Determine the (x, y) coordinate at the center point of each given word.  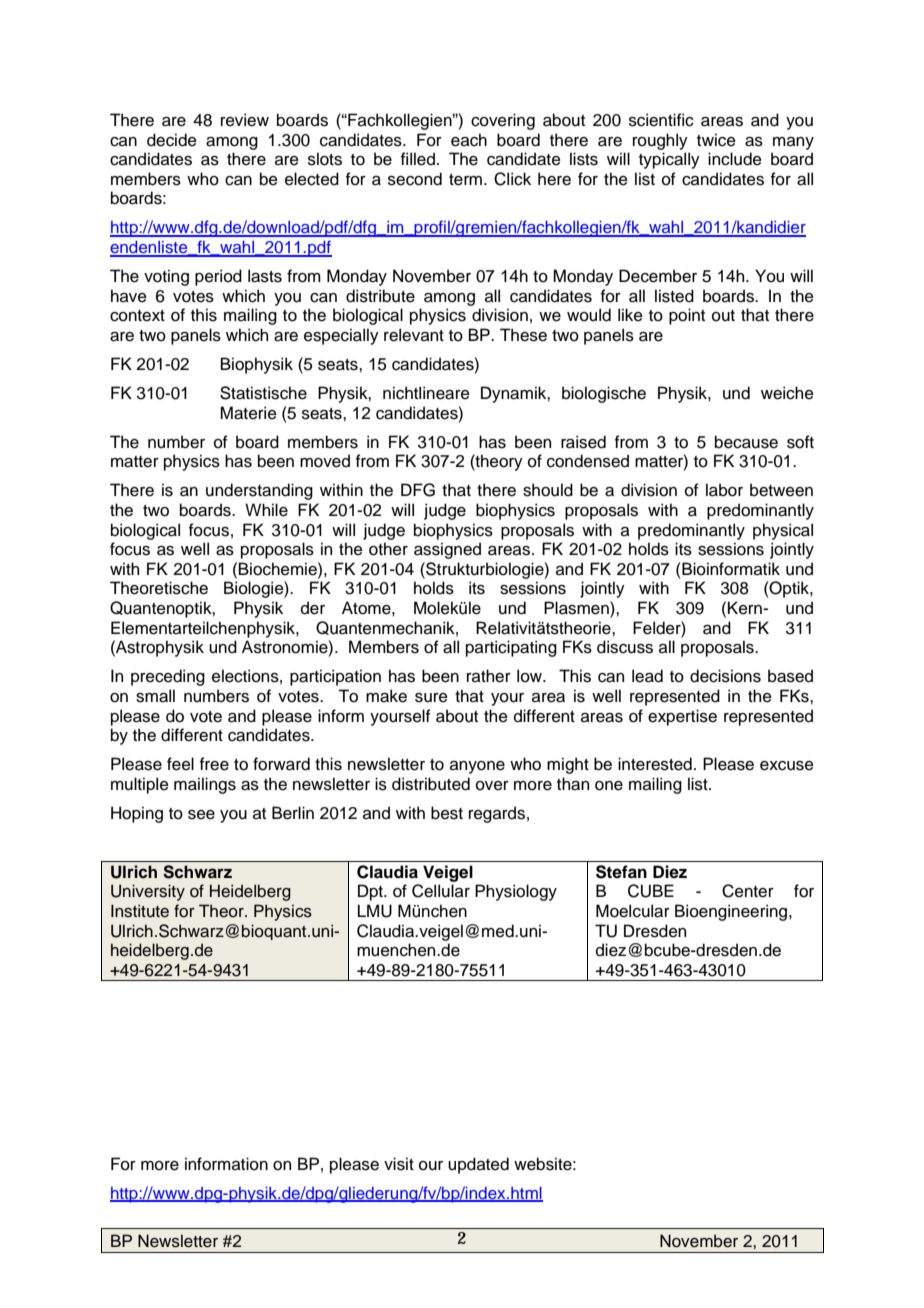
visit (399, 1164)
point (687, 316)
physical (783, 531)
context (137, 316)
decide (172, 140)
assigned (447, 550)
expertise (682, 717)
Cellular (441, 891)
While (266, 510)
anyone (477, 767)
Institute (140, 911)
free (214, 764)
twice (716, 140)
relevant (414, 335)
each (469, 140)
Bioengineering (732, 912)
